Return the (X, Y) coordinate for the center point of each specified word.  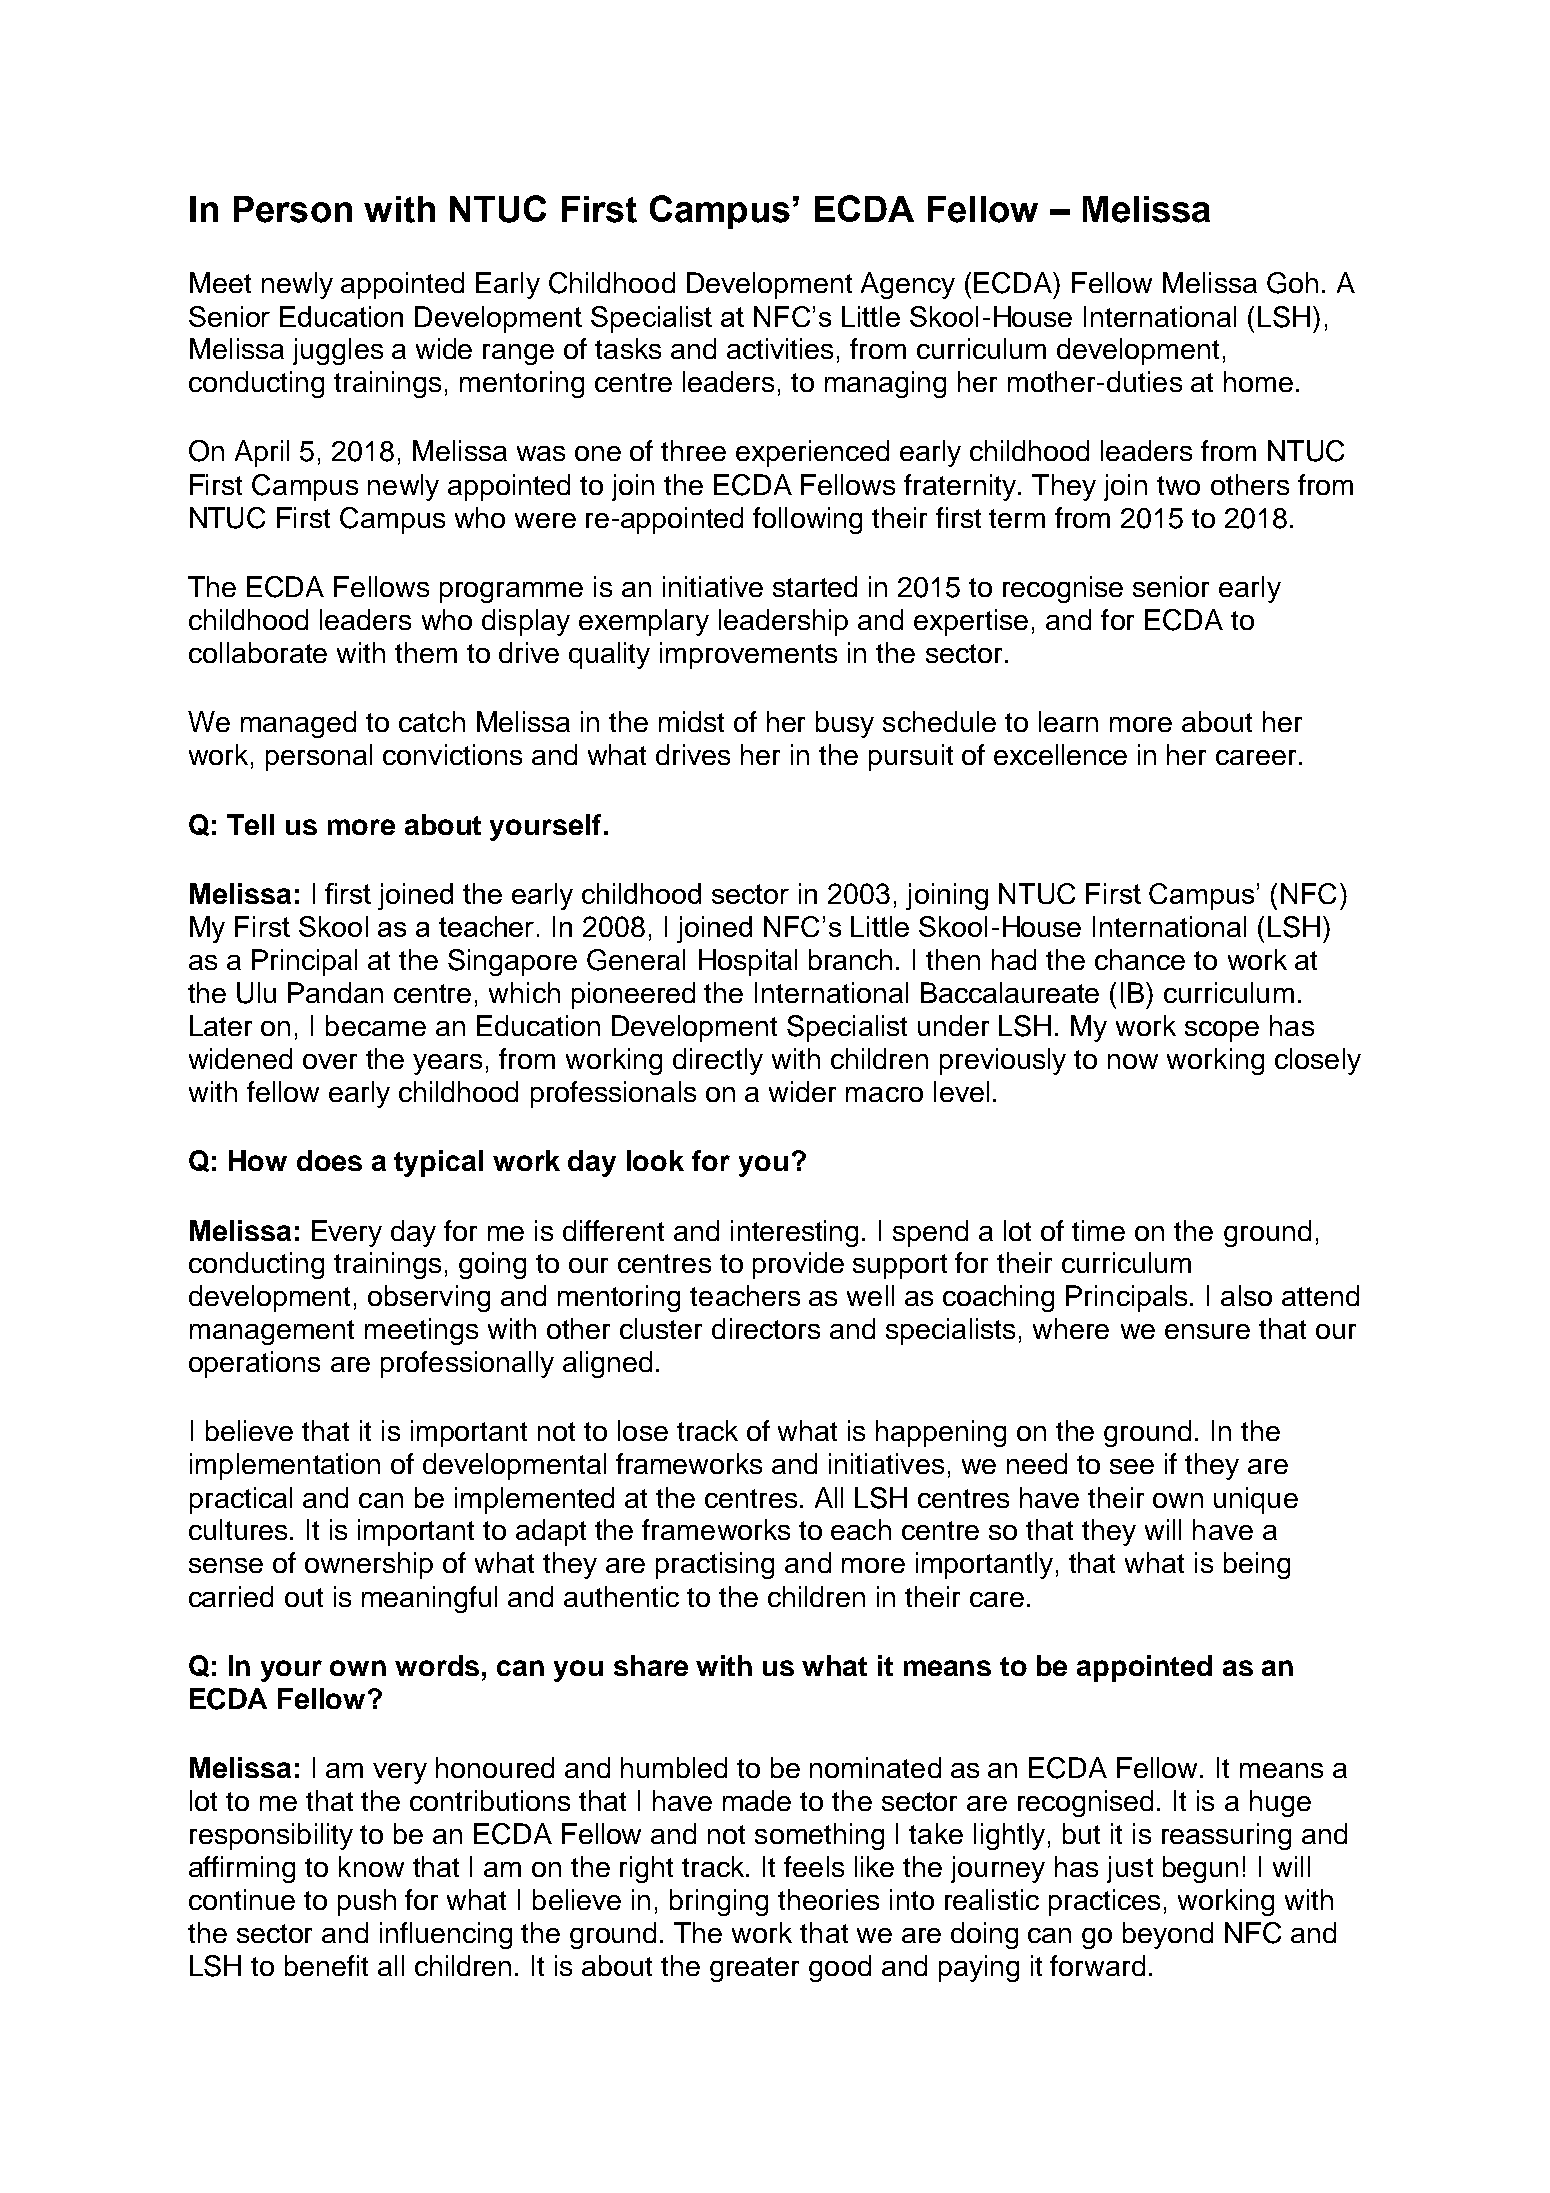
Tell (250, 824)
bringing (719, 1902)
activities (780, 348)
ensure (1207, 1331)
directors (766, 1328)
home (1258, 381)
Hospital (748, 962)
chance (1140, 959)
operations (254, 1364)
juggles (338, 351)
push (367, 1902)
